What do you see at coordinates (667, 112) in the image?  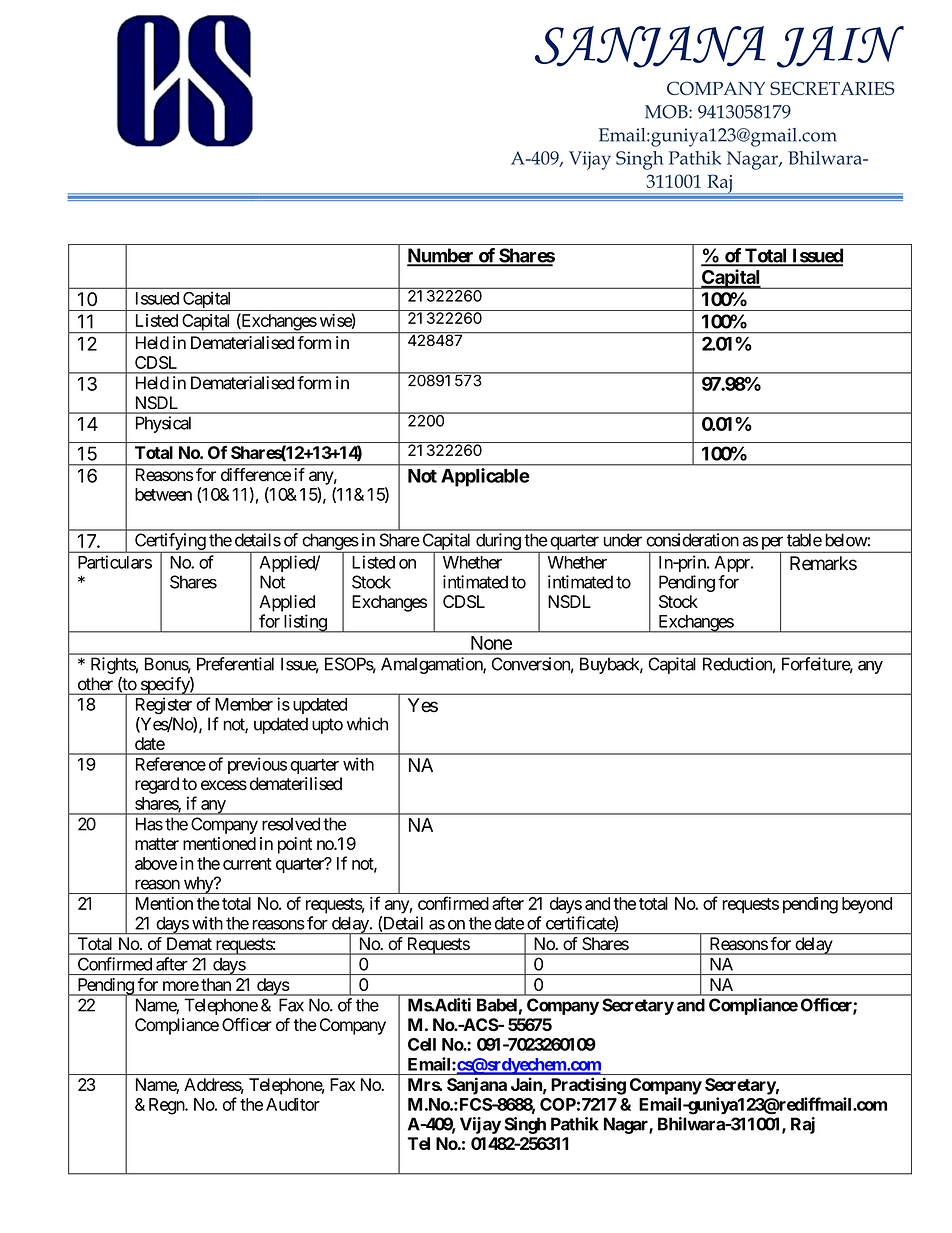 I see `MOB` at bounding box center [667, 112].
